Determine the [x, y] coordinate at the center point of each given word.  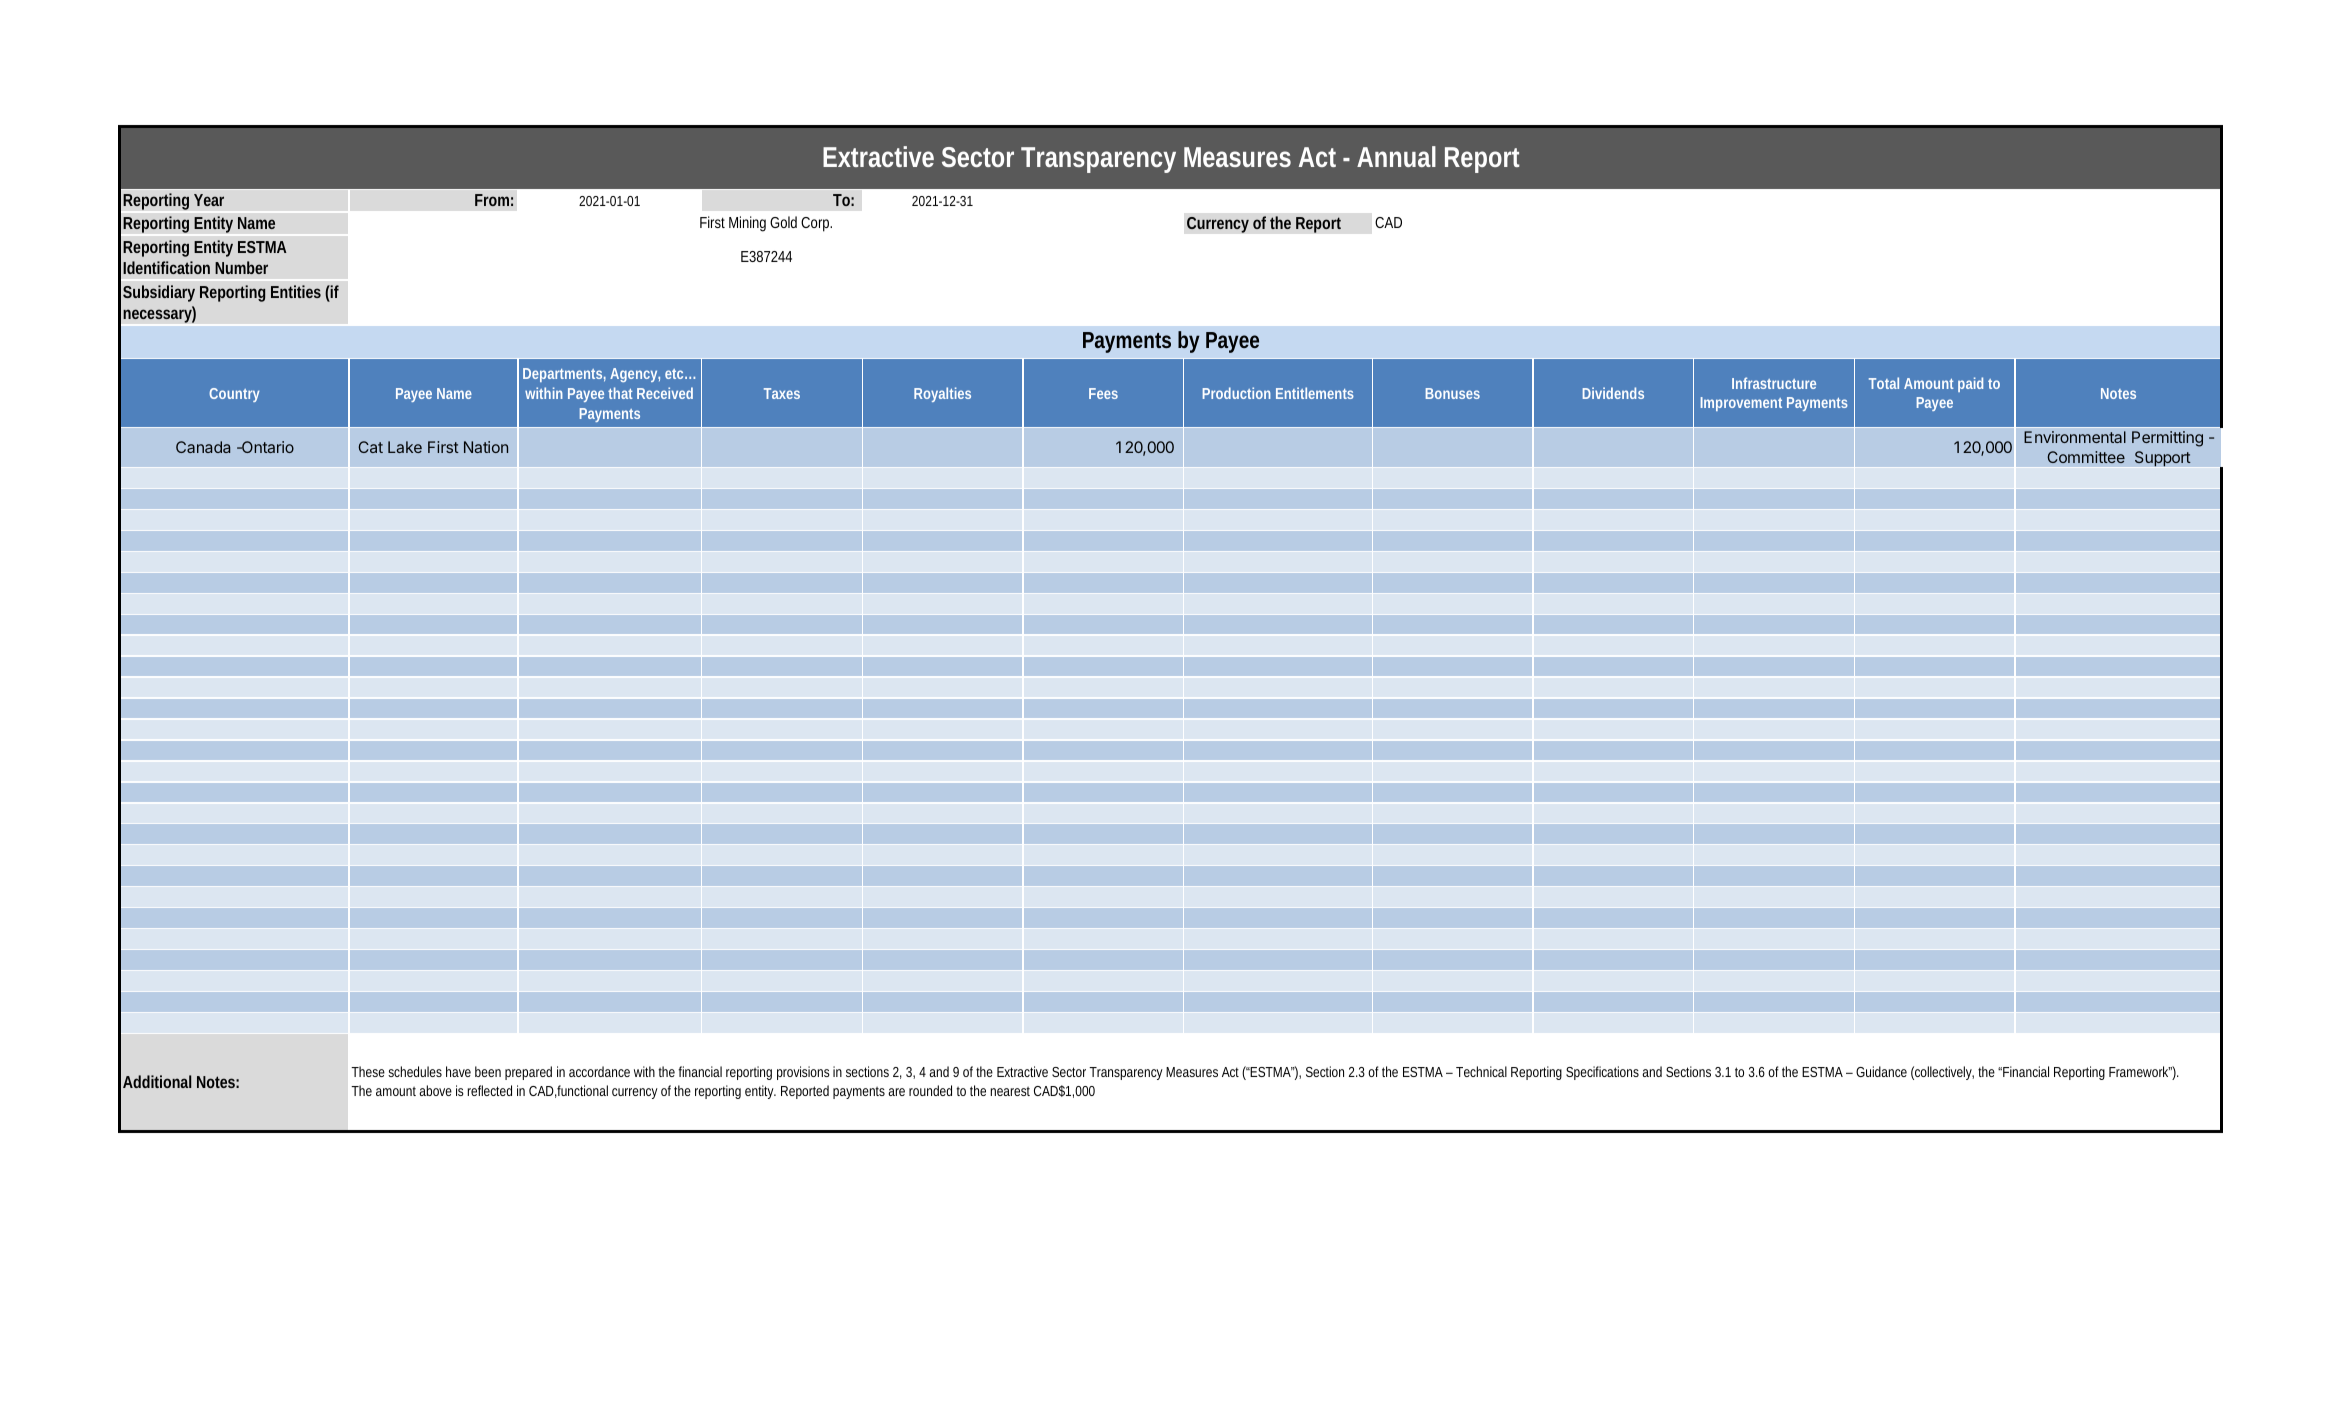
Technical [1481, 1071]
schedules [415, 1071]
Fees [1103, 393]
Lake [405, 447]
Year [209, 200]
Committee [2086, 457]
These [368, 1071]
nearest [1010, 1091]
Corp [816, 224]
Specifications [1602, 1073]
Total [1884, 383]
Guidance [1881, 1071]
